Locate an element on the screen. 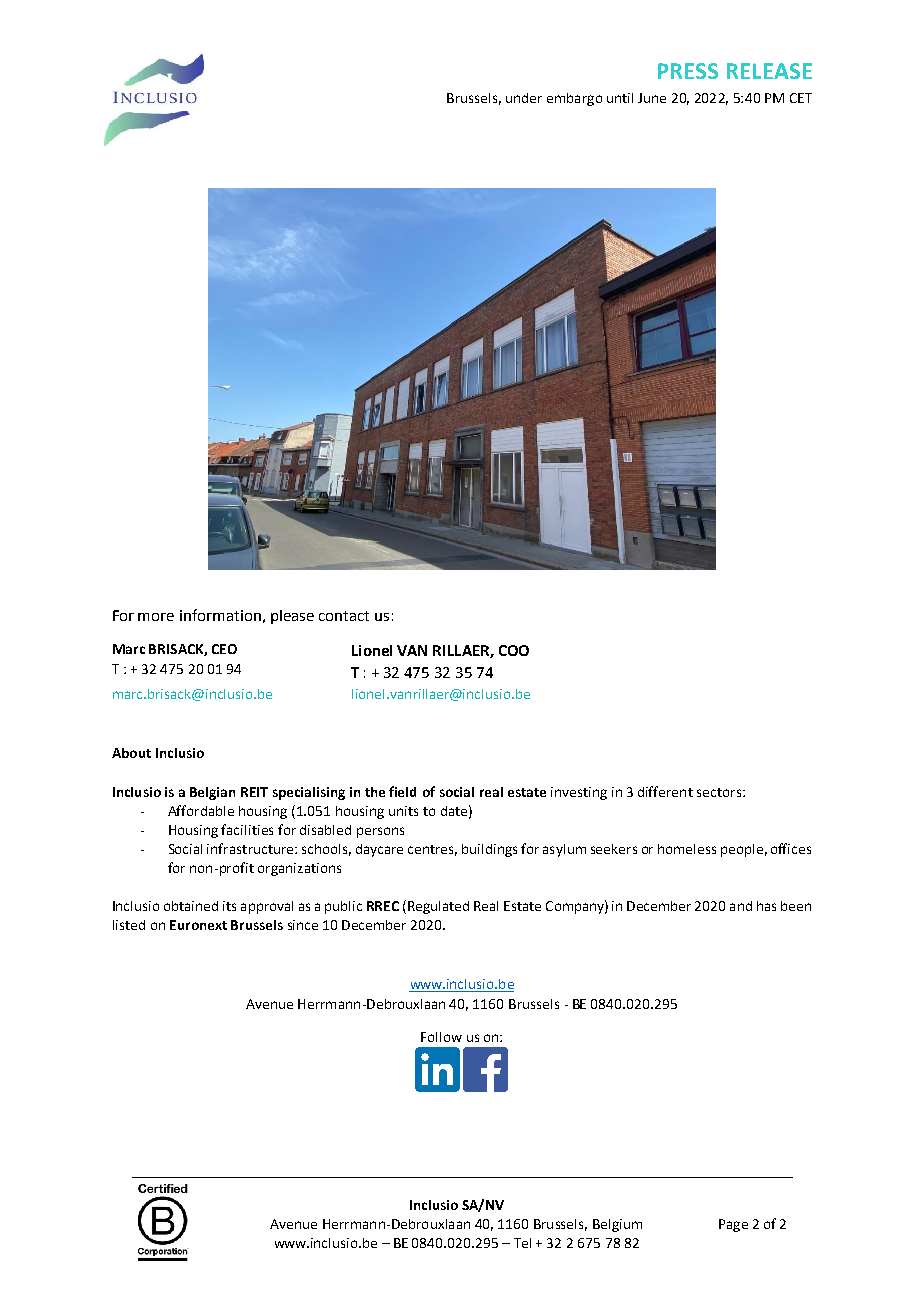 The image size is (924, 1307). COO is located at coordinates (514, 650).
